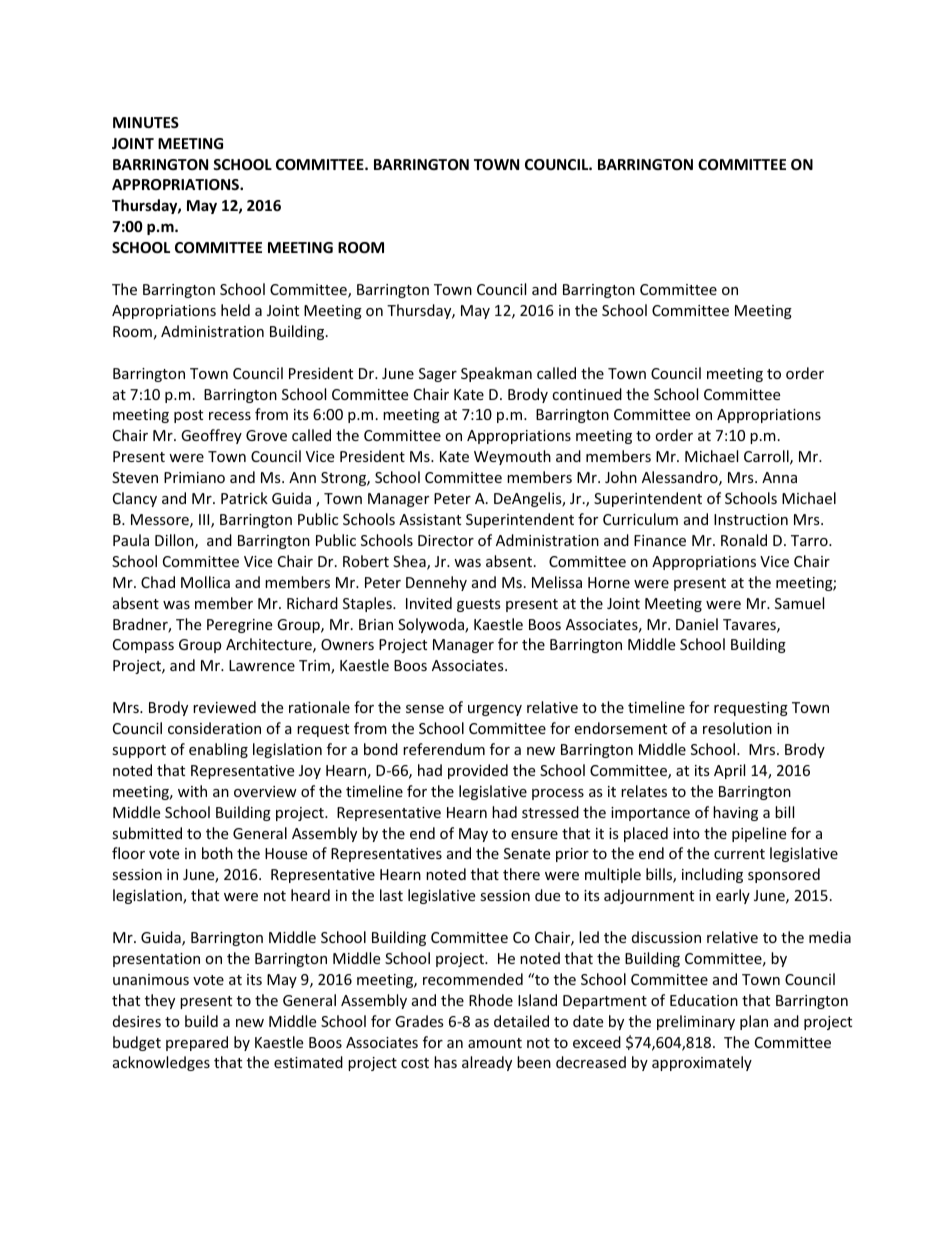 This screenshot has width=952, height=1233. What do you see at coordinates (192, 791) in the screenshot?
I see `with` at bounding box center [192, 791].
